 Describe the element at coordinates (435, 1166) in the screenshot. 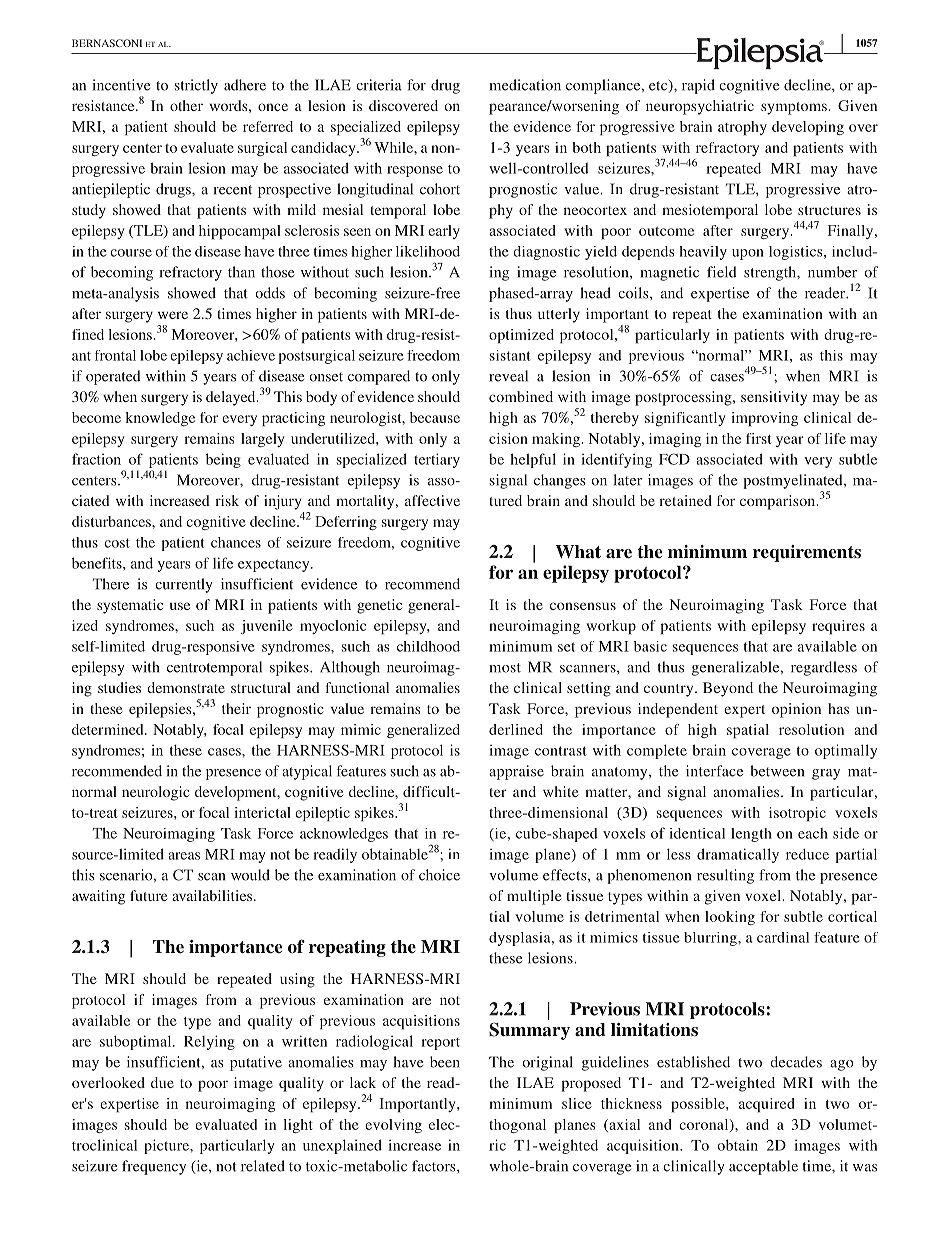

I see `factors` at that location.
